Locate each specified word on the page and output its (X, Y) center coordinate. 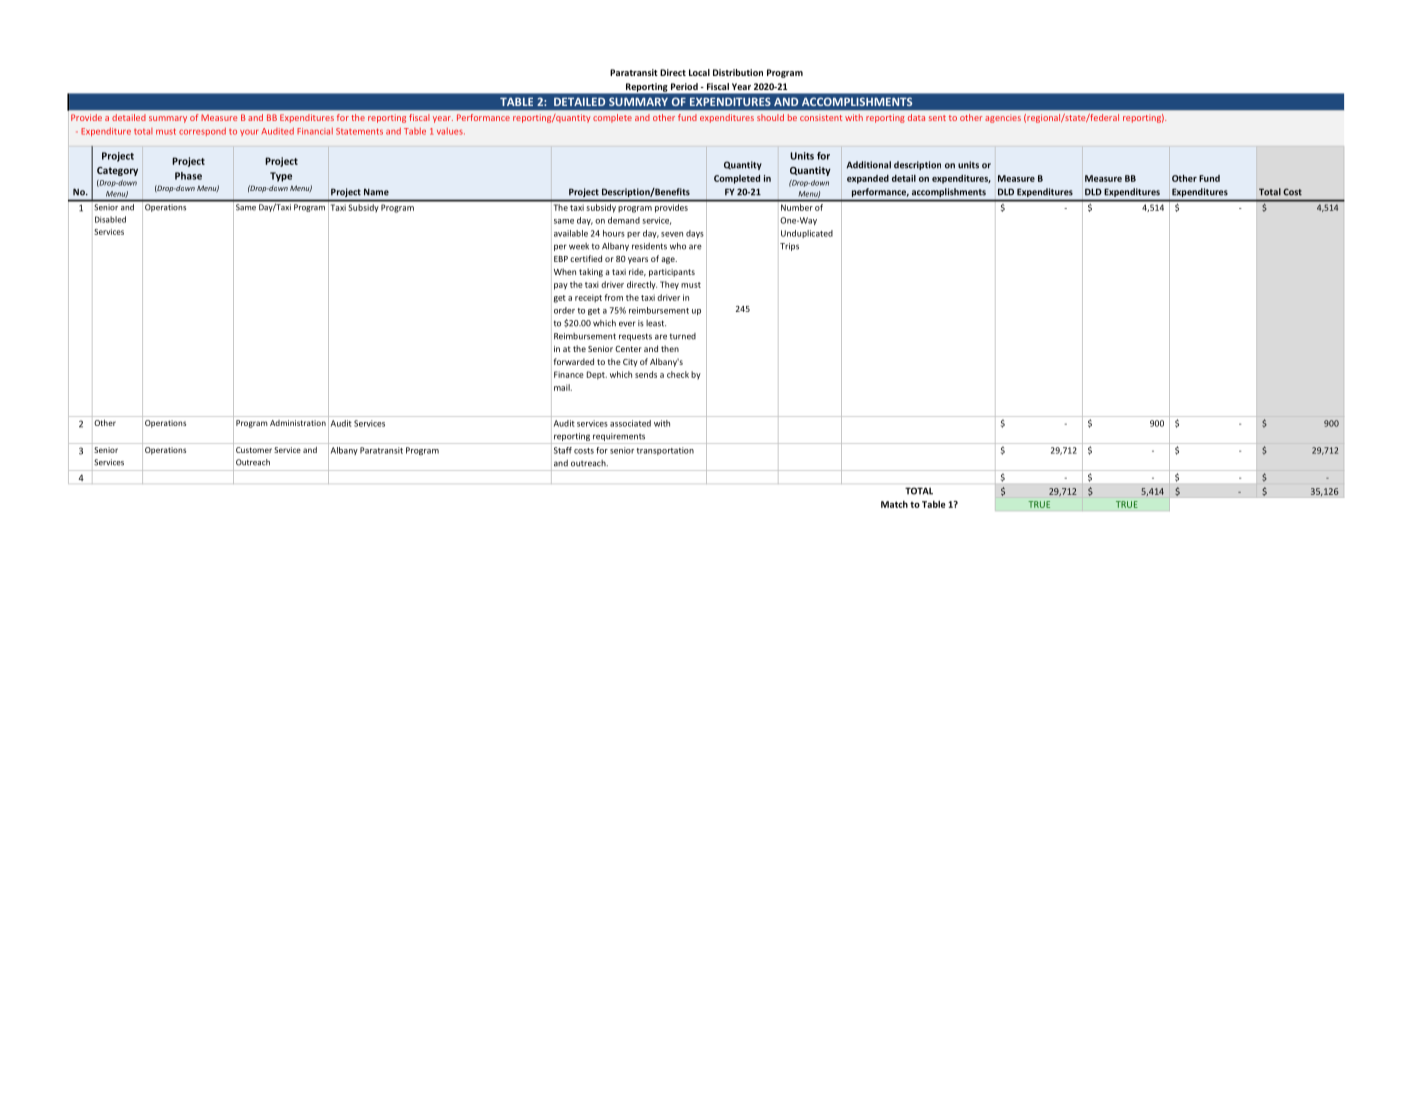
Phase (188, 176)
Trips (789, 247)
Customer (254, 450)
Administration (298, 423)
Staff (563, 450)
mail (563, 387)
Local (699, 72)
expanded (868, 179)
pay (561, 286)
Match (894, 504)
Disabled (110, 219)
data (916, 117)
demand (624, 220)
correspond (202, 132)
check (678, 374)
